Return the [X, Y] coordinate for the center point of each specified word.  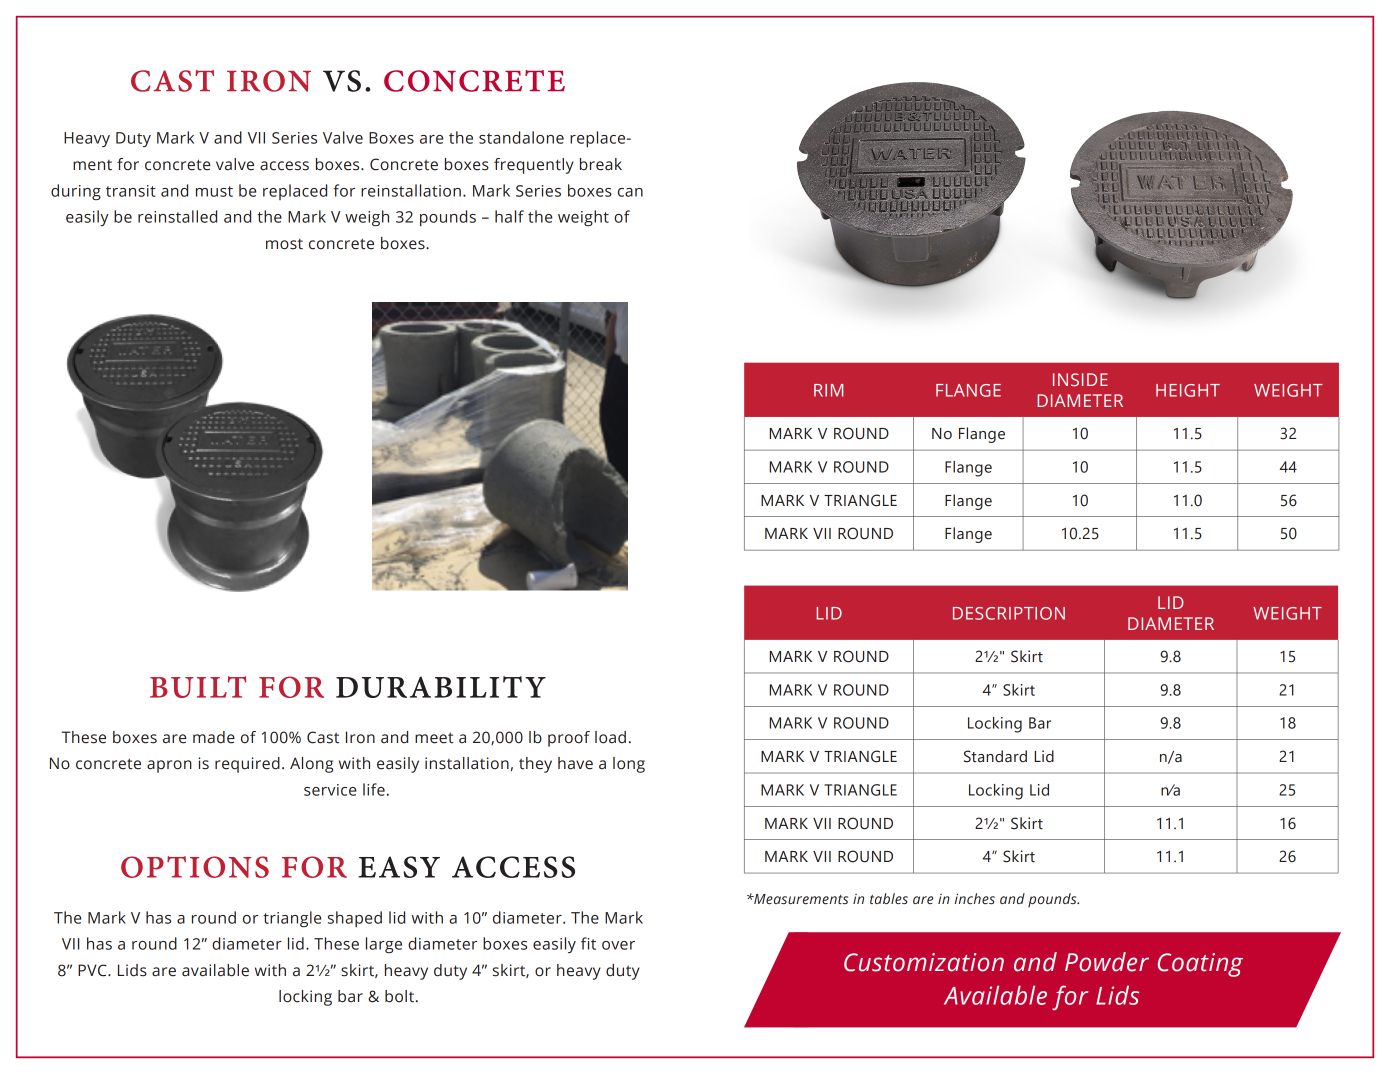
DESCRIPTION [1009, 613]
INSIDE [1080, 379]
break [601, 164]
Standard [995, 756]
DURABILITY [441, 687]
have [575, 763]
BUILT [198, 687]
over [618, 945]
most [284, 244]
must [214, 191]
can [630, 192]
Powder [1107, 962]
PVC [93, 970]
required [247, 765]
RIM [828, 390]
